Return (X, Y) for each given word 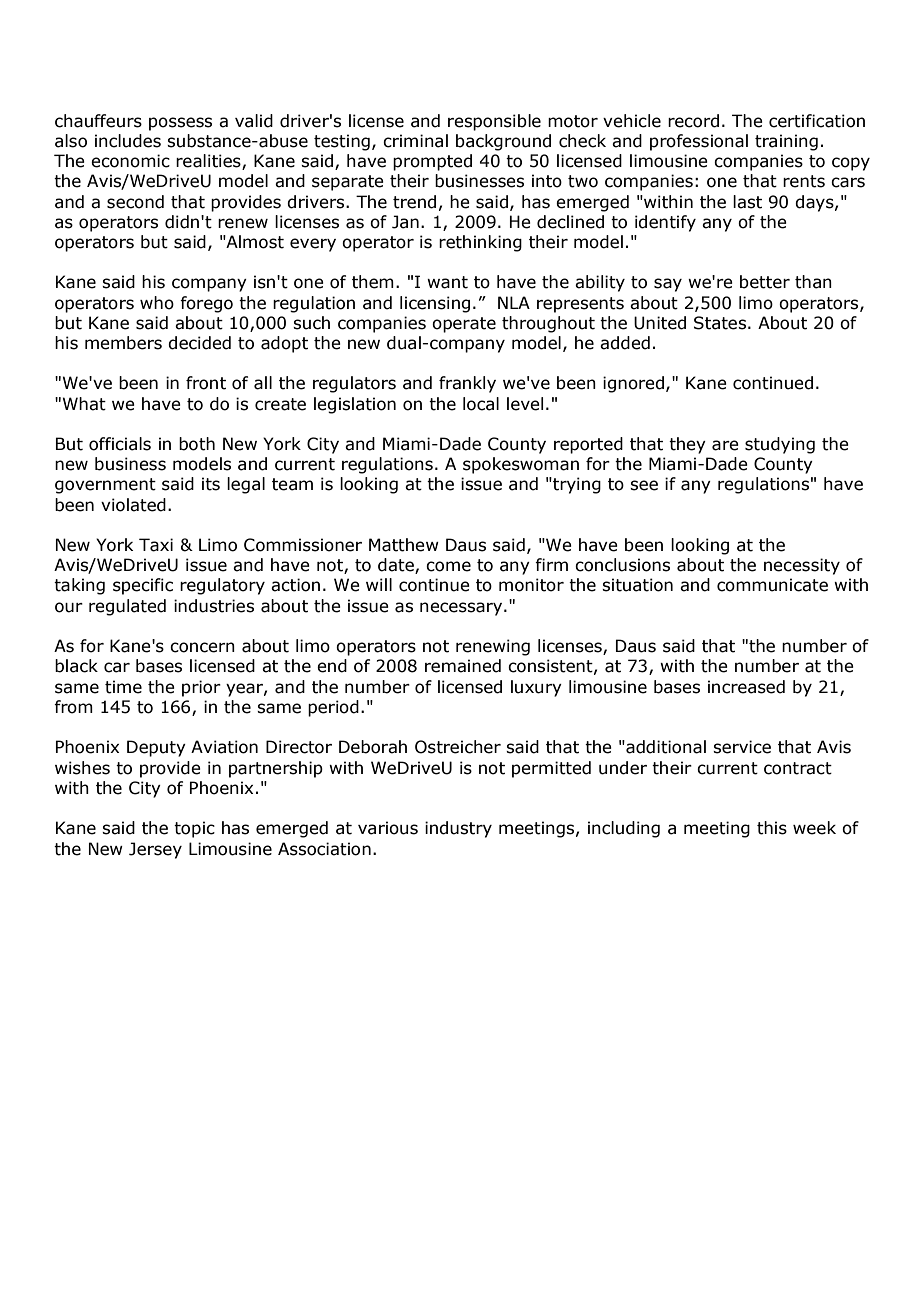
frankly (467, 384)
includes (128, 141)
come (448, 566)
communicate (772, 585)
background (503, 142)
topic (194, 829)
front (206, 383)
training (786, 142)
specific (143, 586)
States (720, 323)
